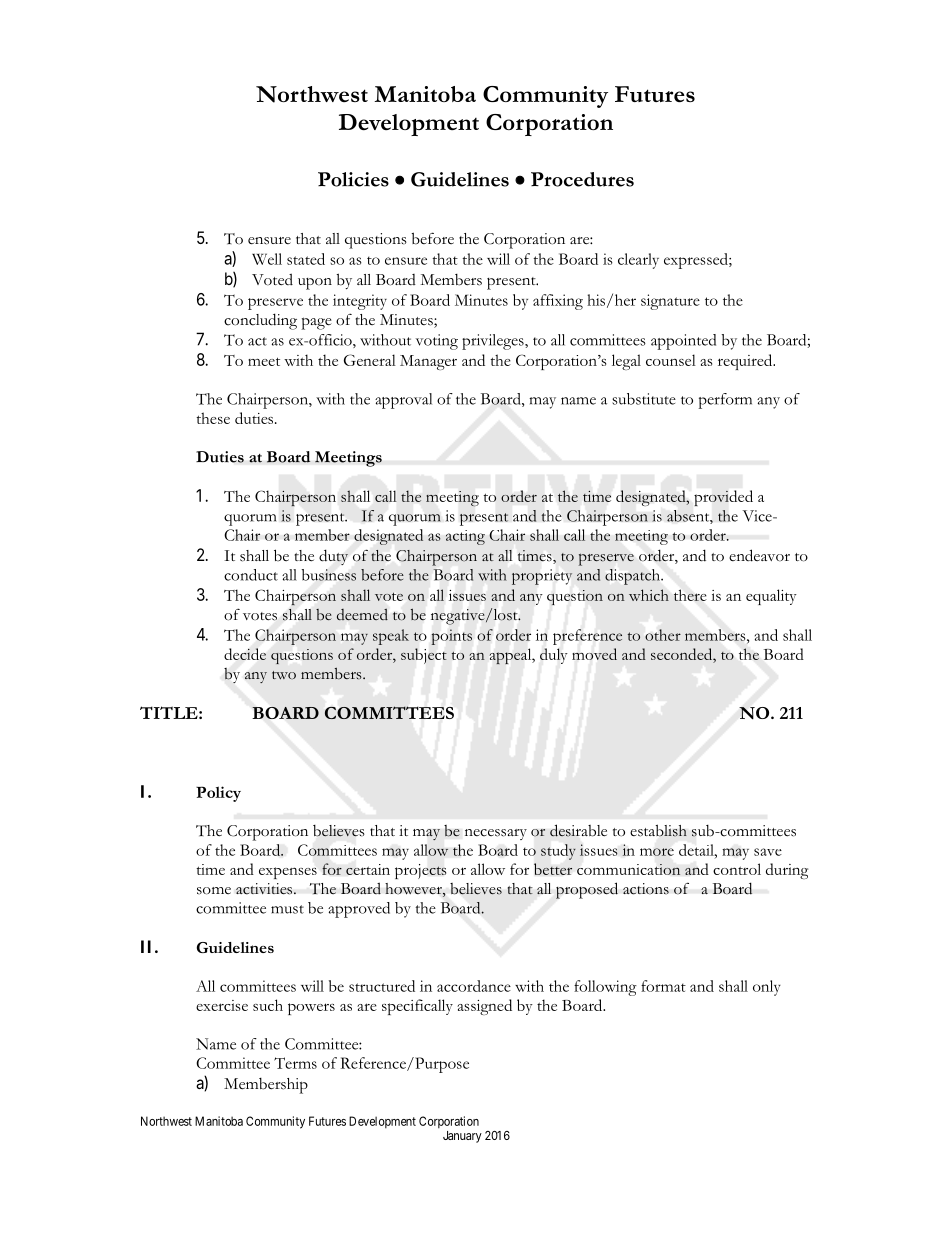 The height and width of the document is (1233, 952). What do you see at coordinates (267, 259) in the document?
I see `Well` at bounding box center [267, 259].
